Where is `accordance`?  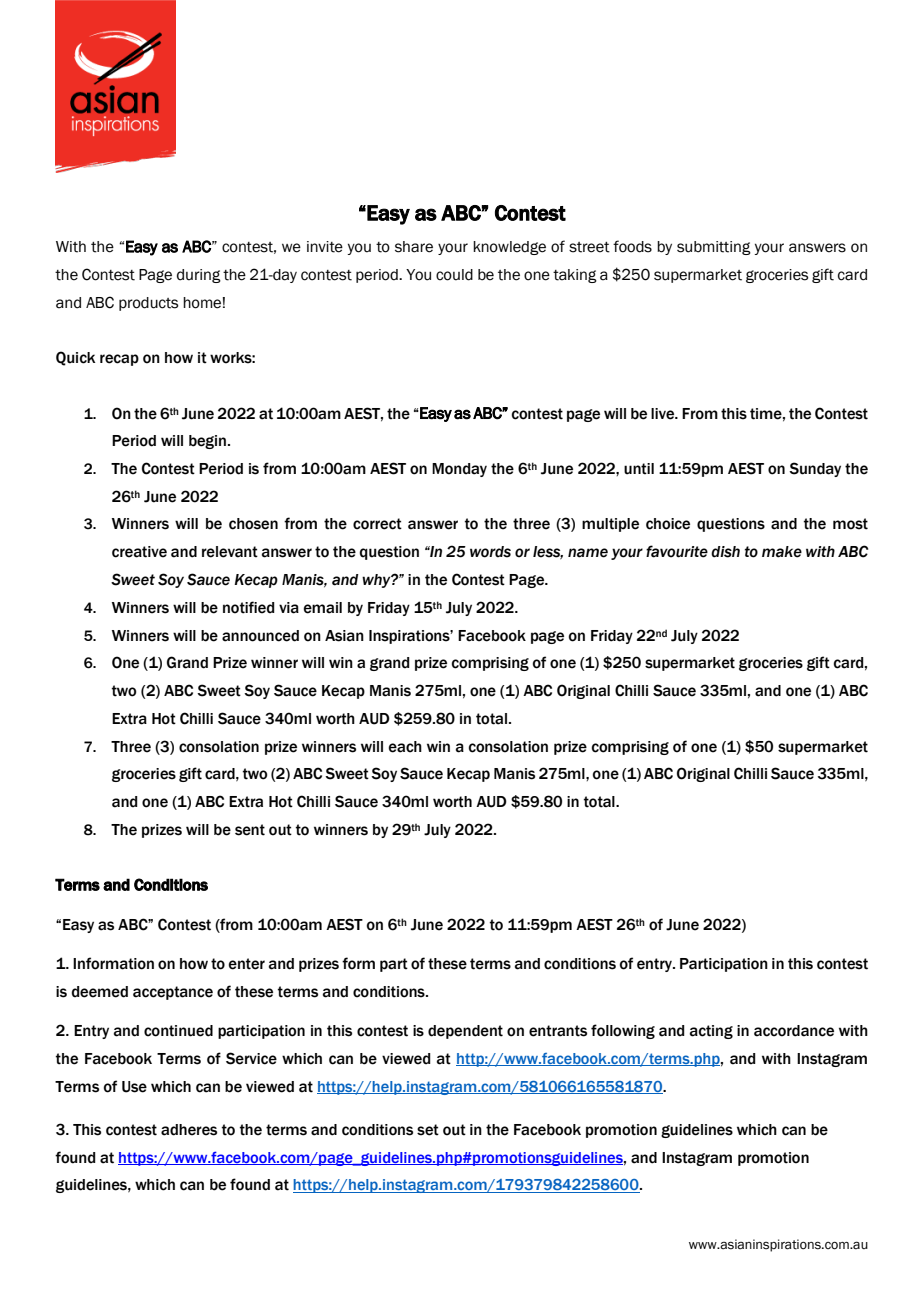 accordance is located at coordinates (794, 1031).
